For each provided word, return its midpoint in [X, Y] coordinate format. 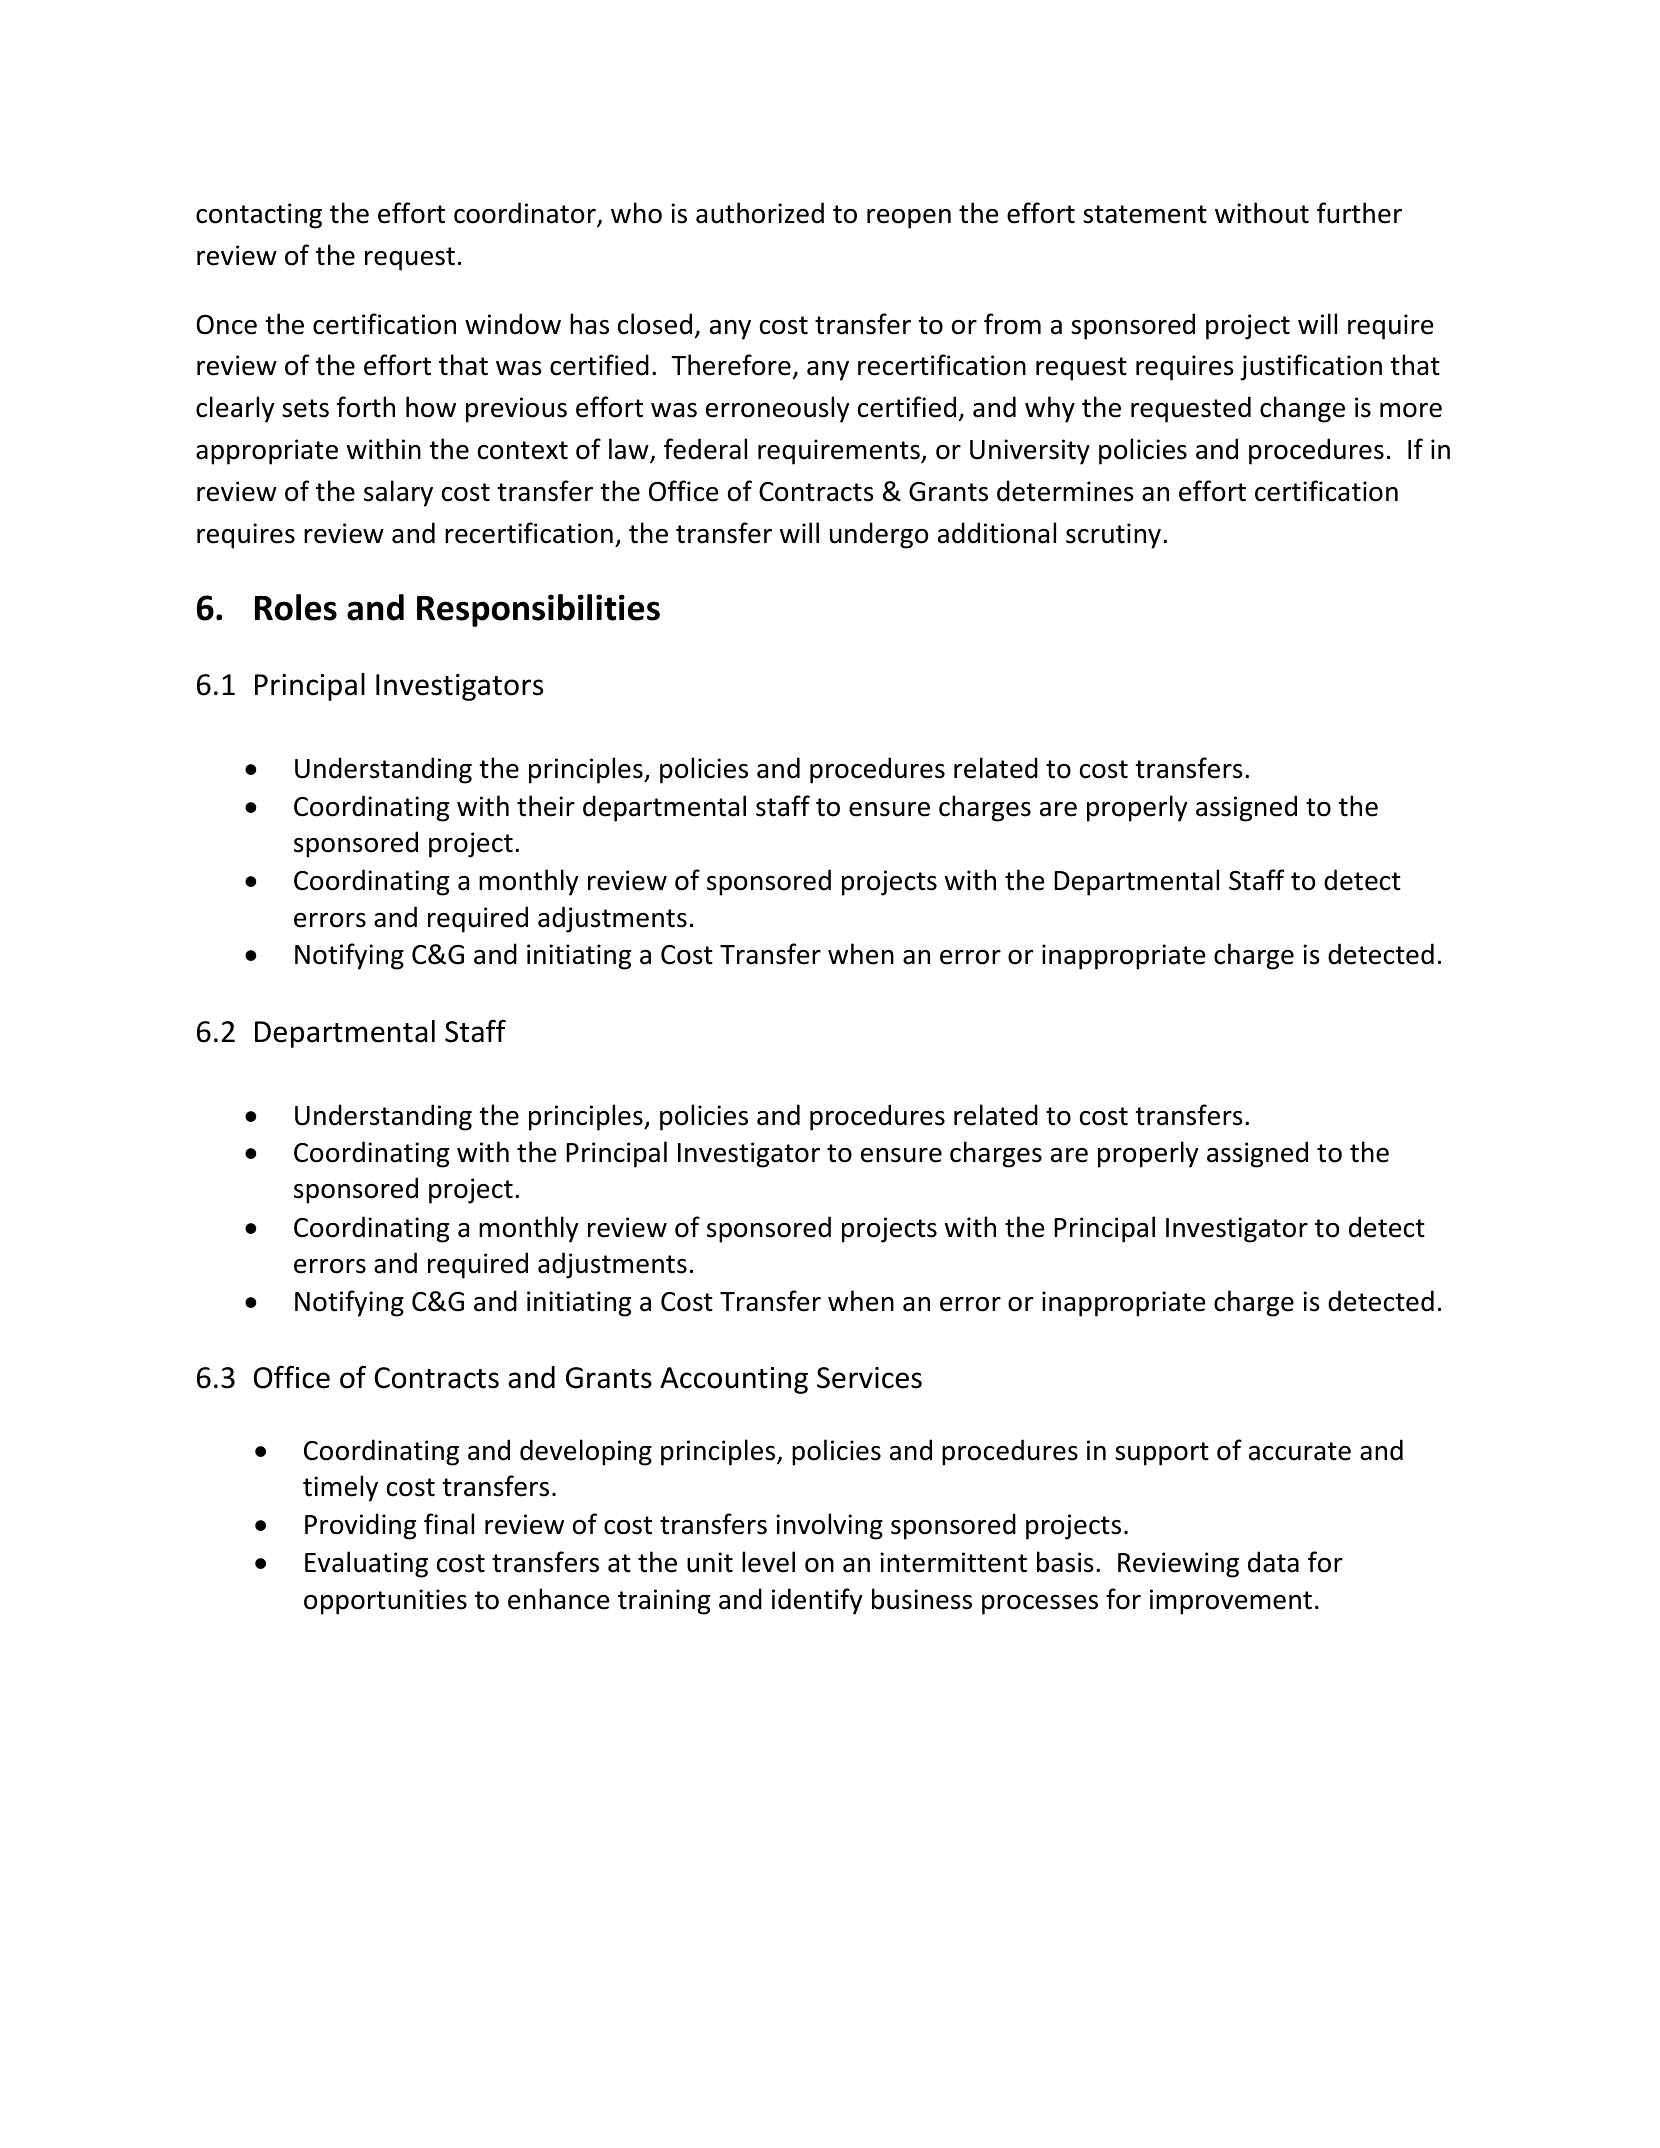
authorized [760, 213]
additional [997, 533]
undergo [879, 535]
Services [869, 1378]
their [546, 806]
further [1359, 213]
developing [586, 1452]
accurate [1300, 1451]
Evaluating [366, 1564]
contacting [259, 216]
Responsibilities [538, 610]
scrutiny [1113, 536]
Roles [296, 607]
